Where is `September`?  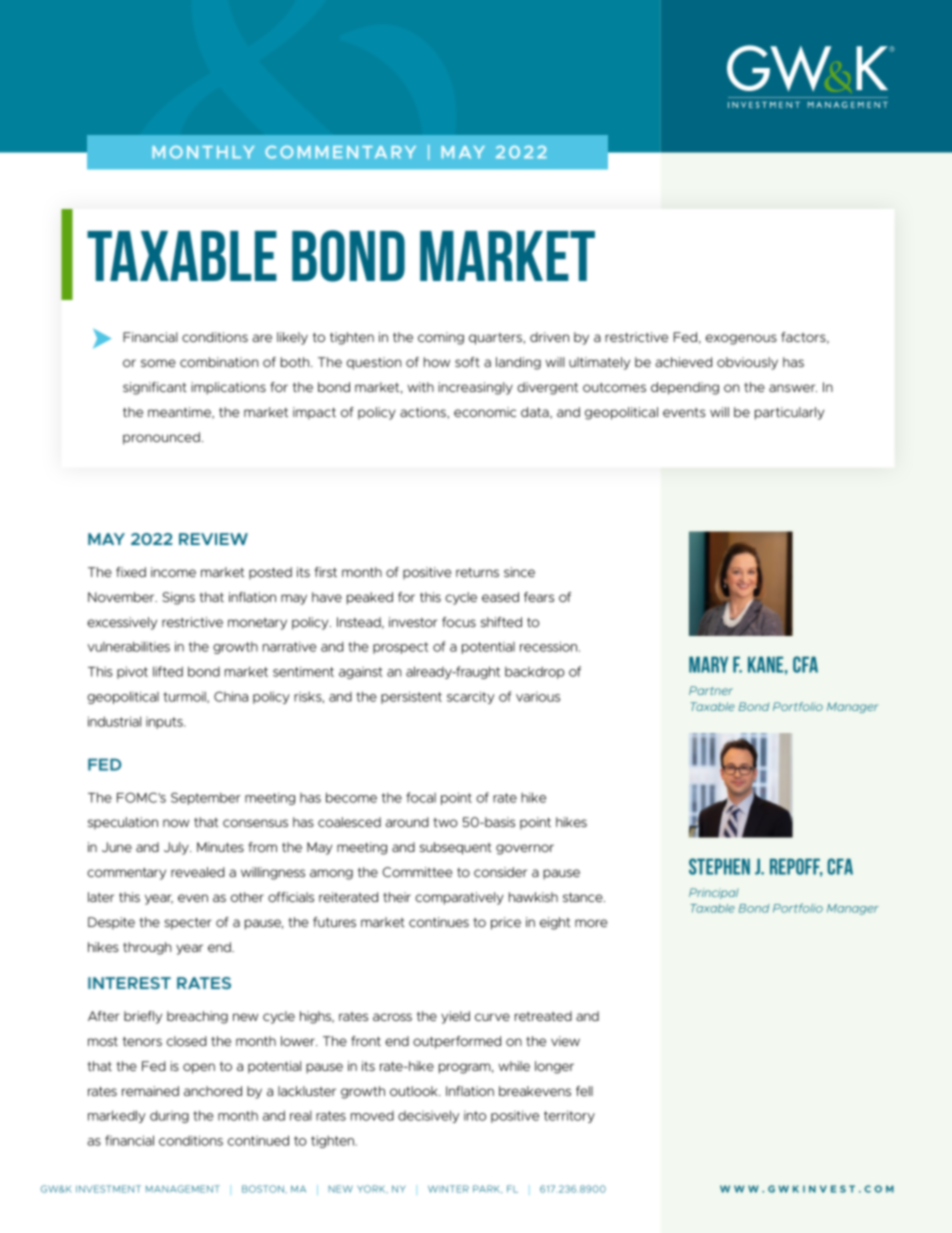
September is located at coordinates (206, 798).
